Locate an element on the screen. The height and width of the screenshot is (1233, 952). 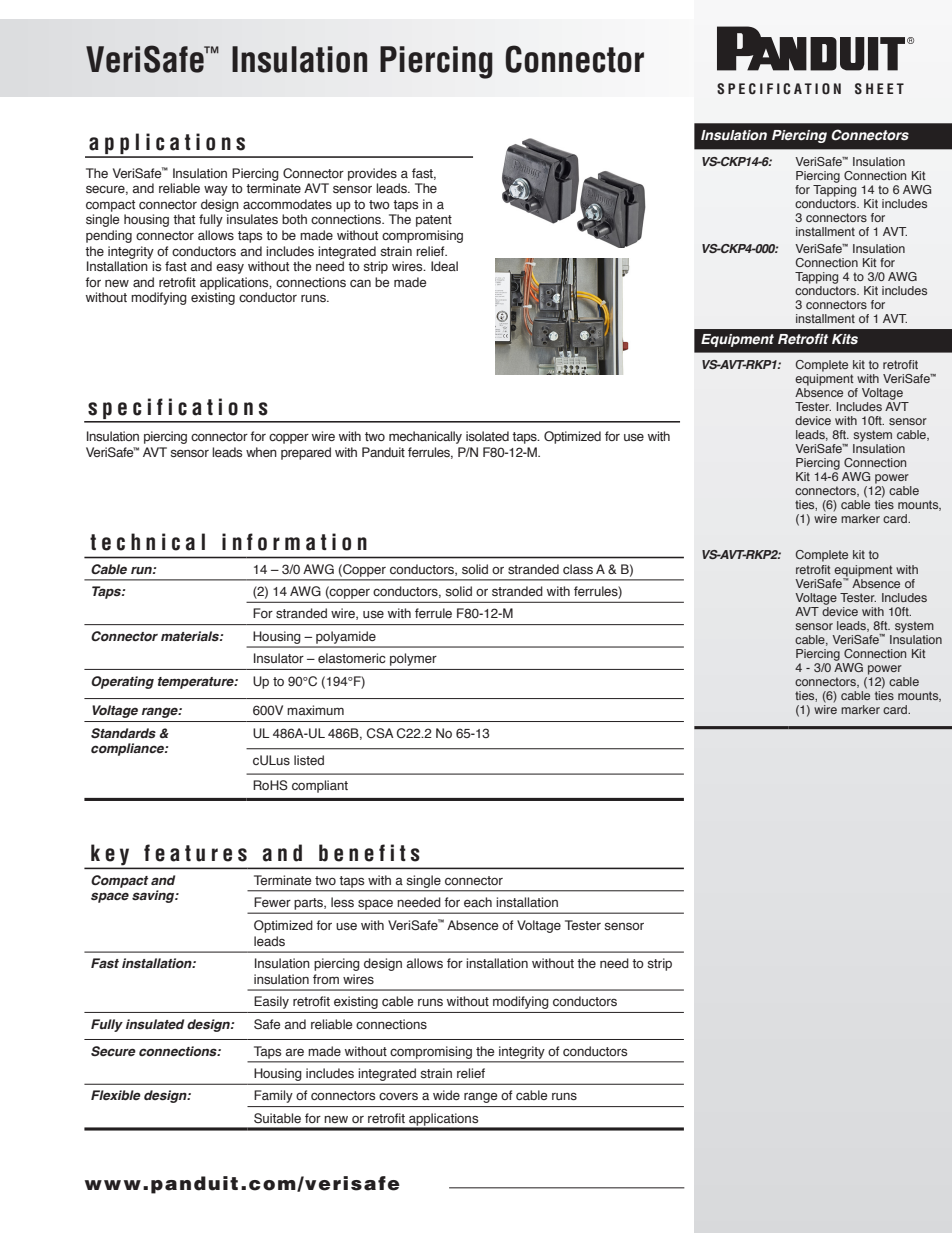
wide is located at coordinates (446, 1095).
